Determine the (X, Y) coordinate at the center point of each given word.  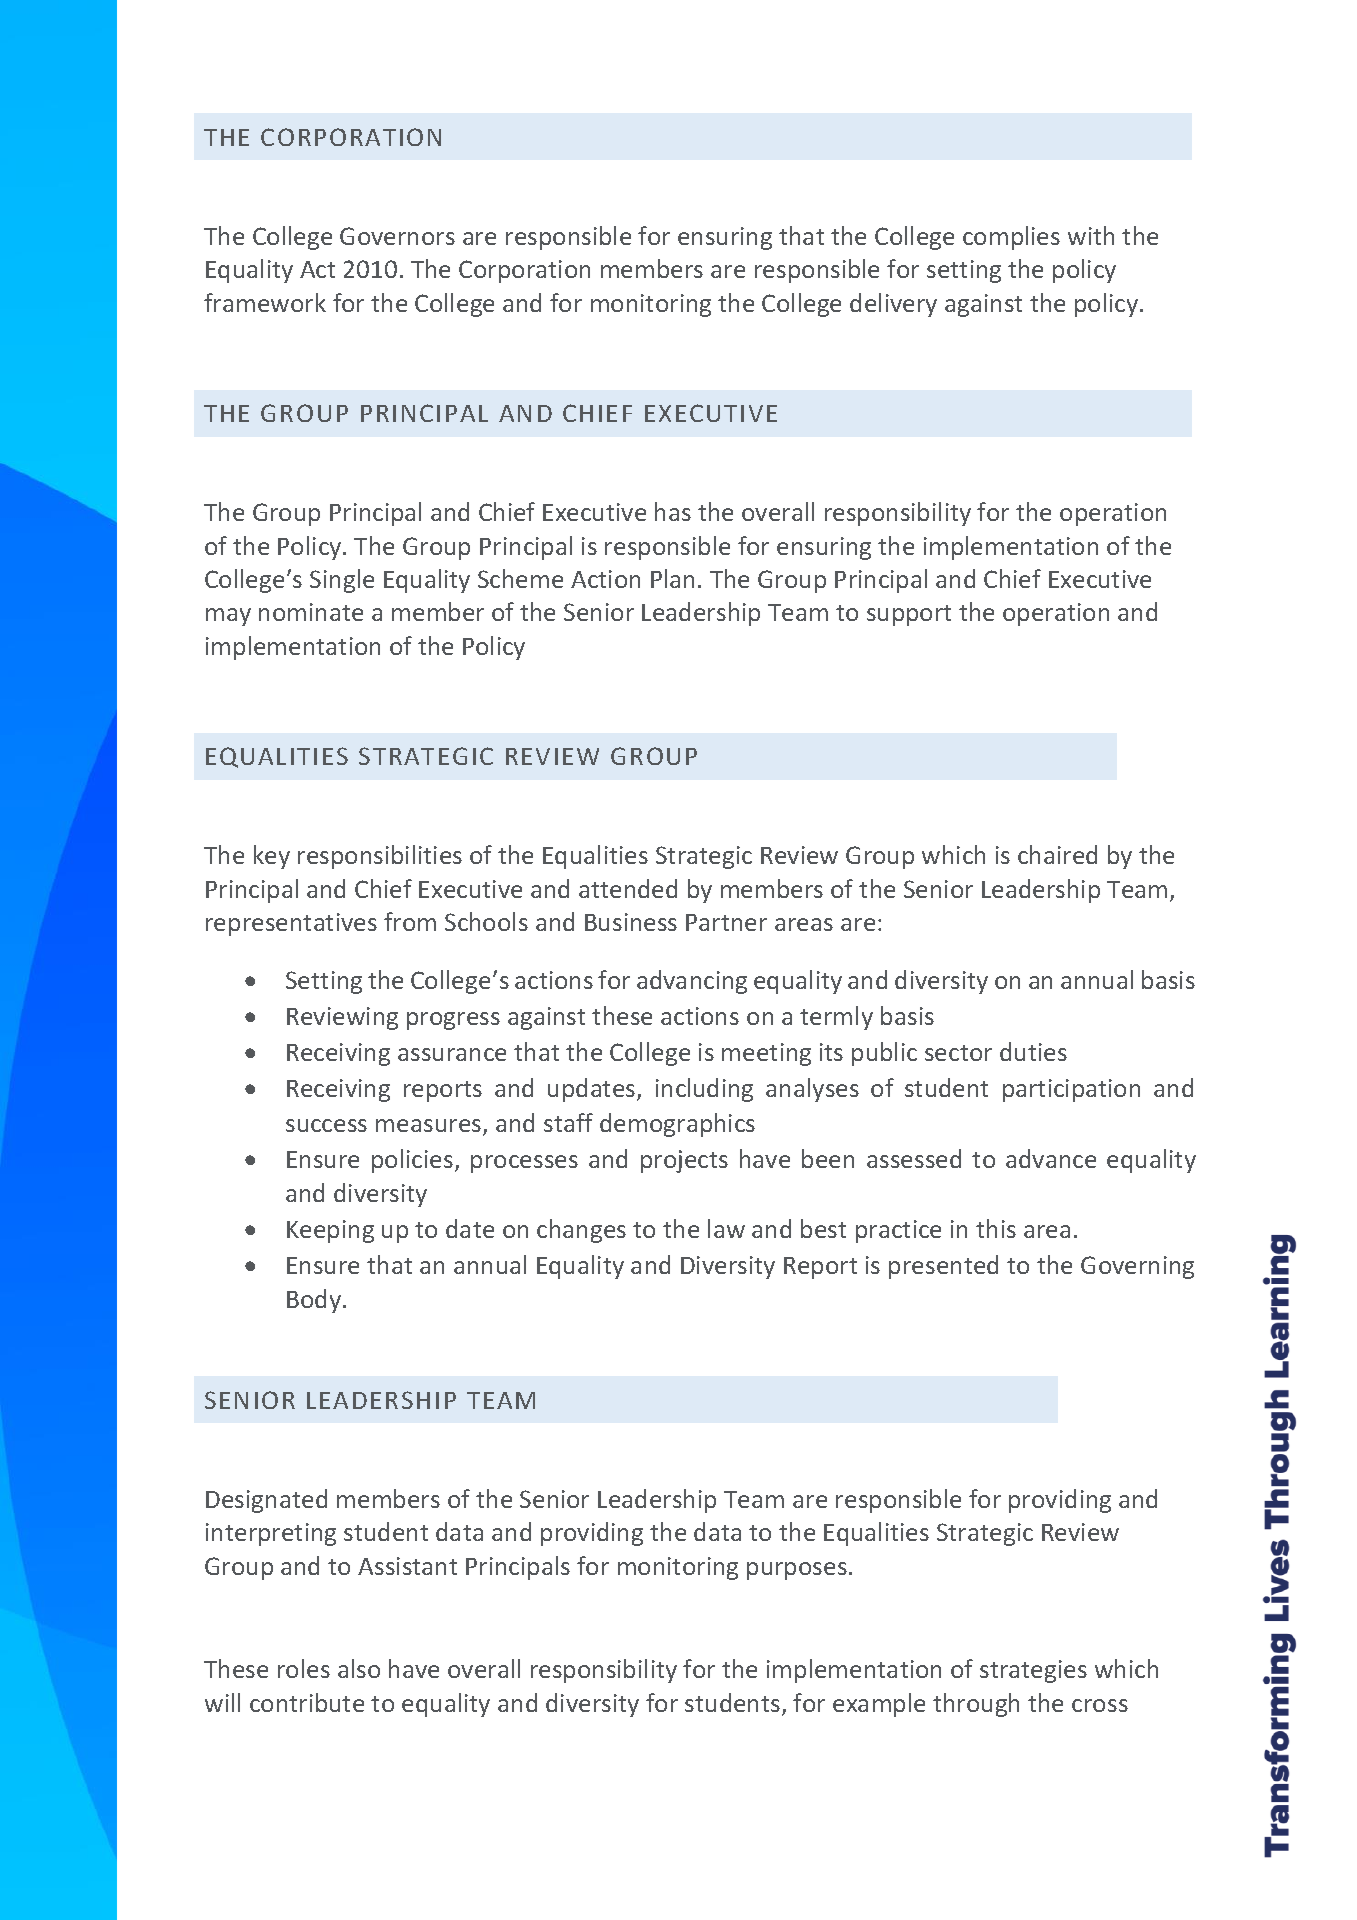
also (359, 1668)
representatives (291, 924)
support (909, 615)
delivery (893, 305)
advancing (692, 982)
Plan (672, 578)
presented (943, 1267)
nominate (311, 612)
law (726, 1228)
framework (265, 302)
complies (1011, 238)
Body (314, 1301)
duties (1033, 1051)
